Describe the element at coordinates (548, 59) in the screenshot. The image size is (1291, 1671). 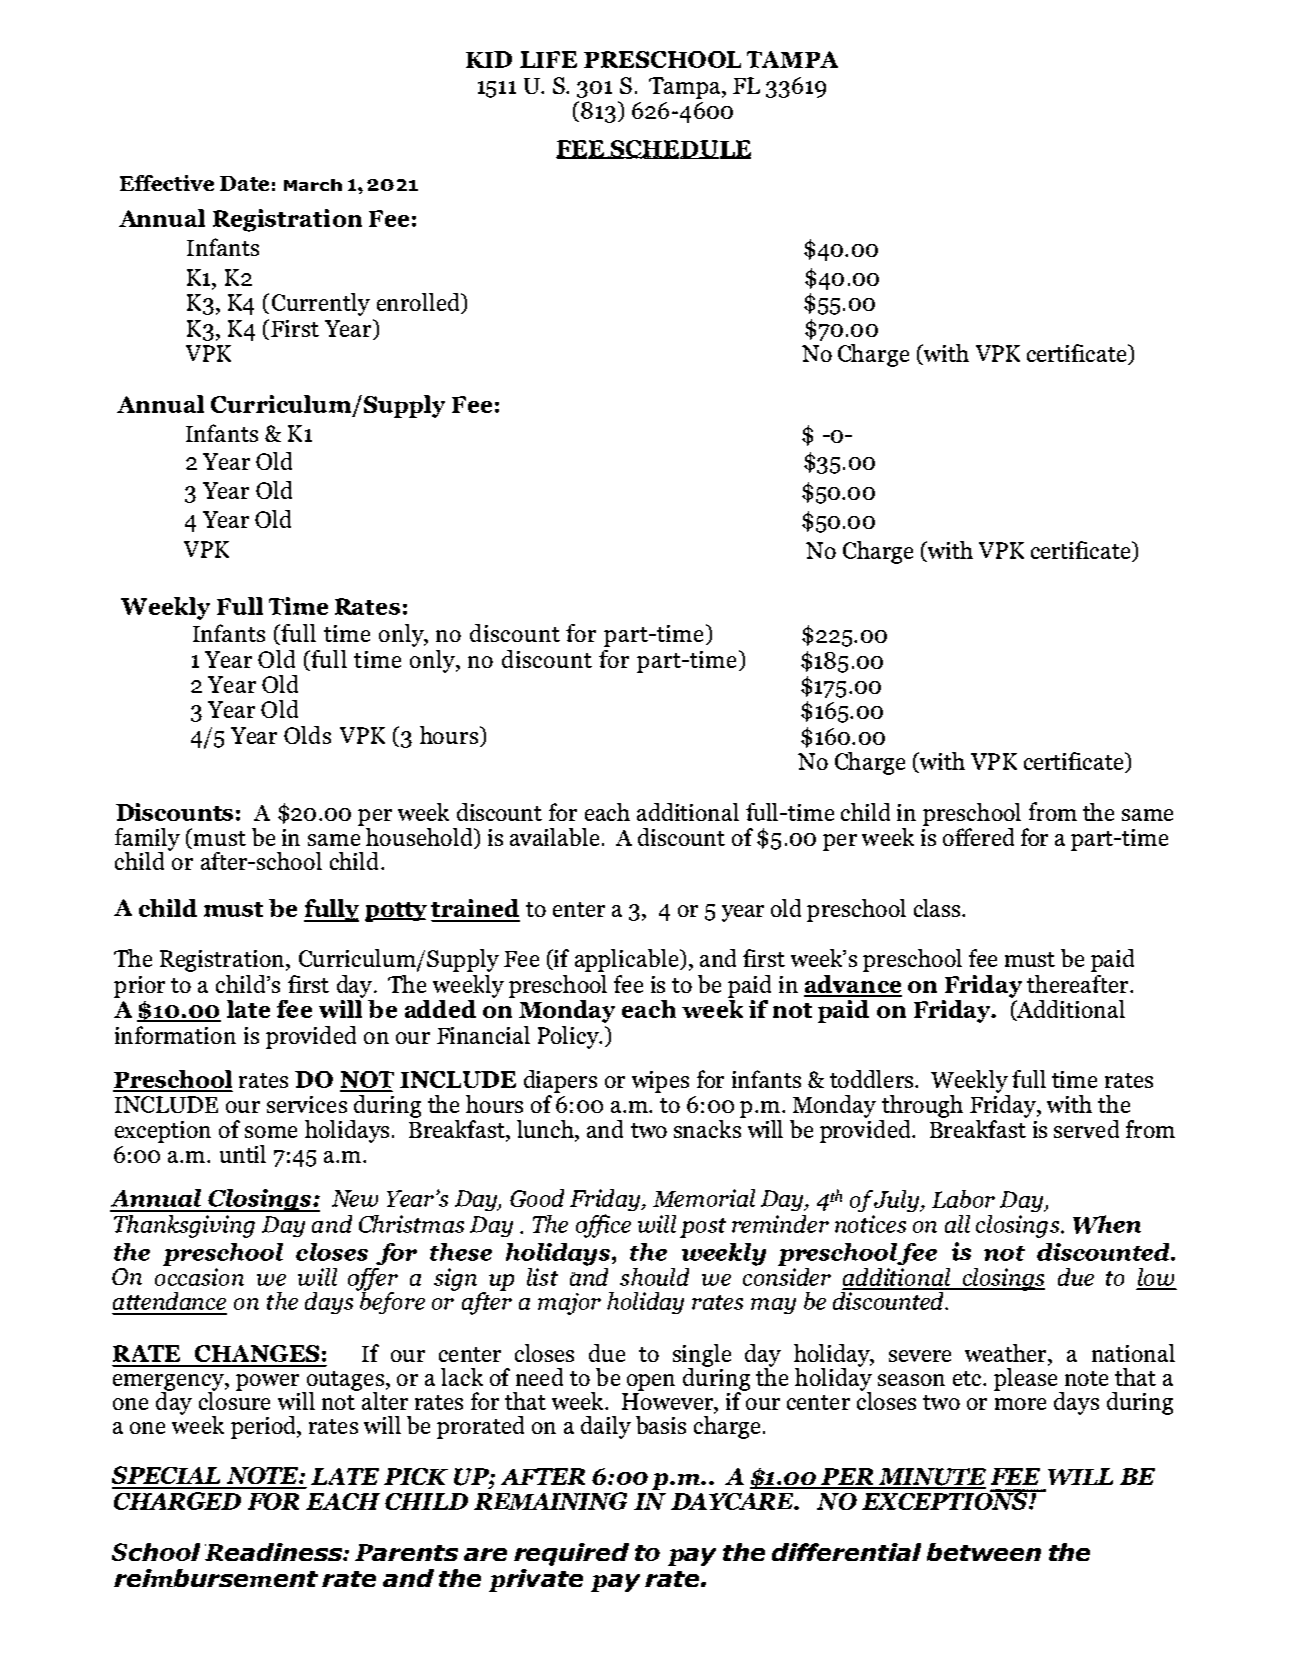
I see `LIFE` at that location.
